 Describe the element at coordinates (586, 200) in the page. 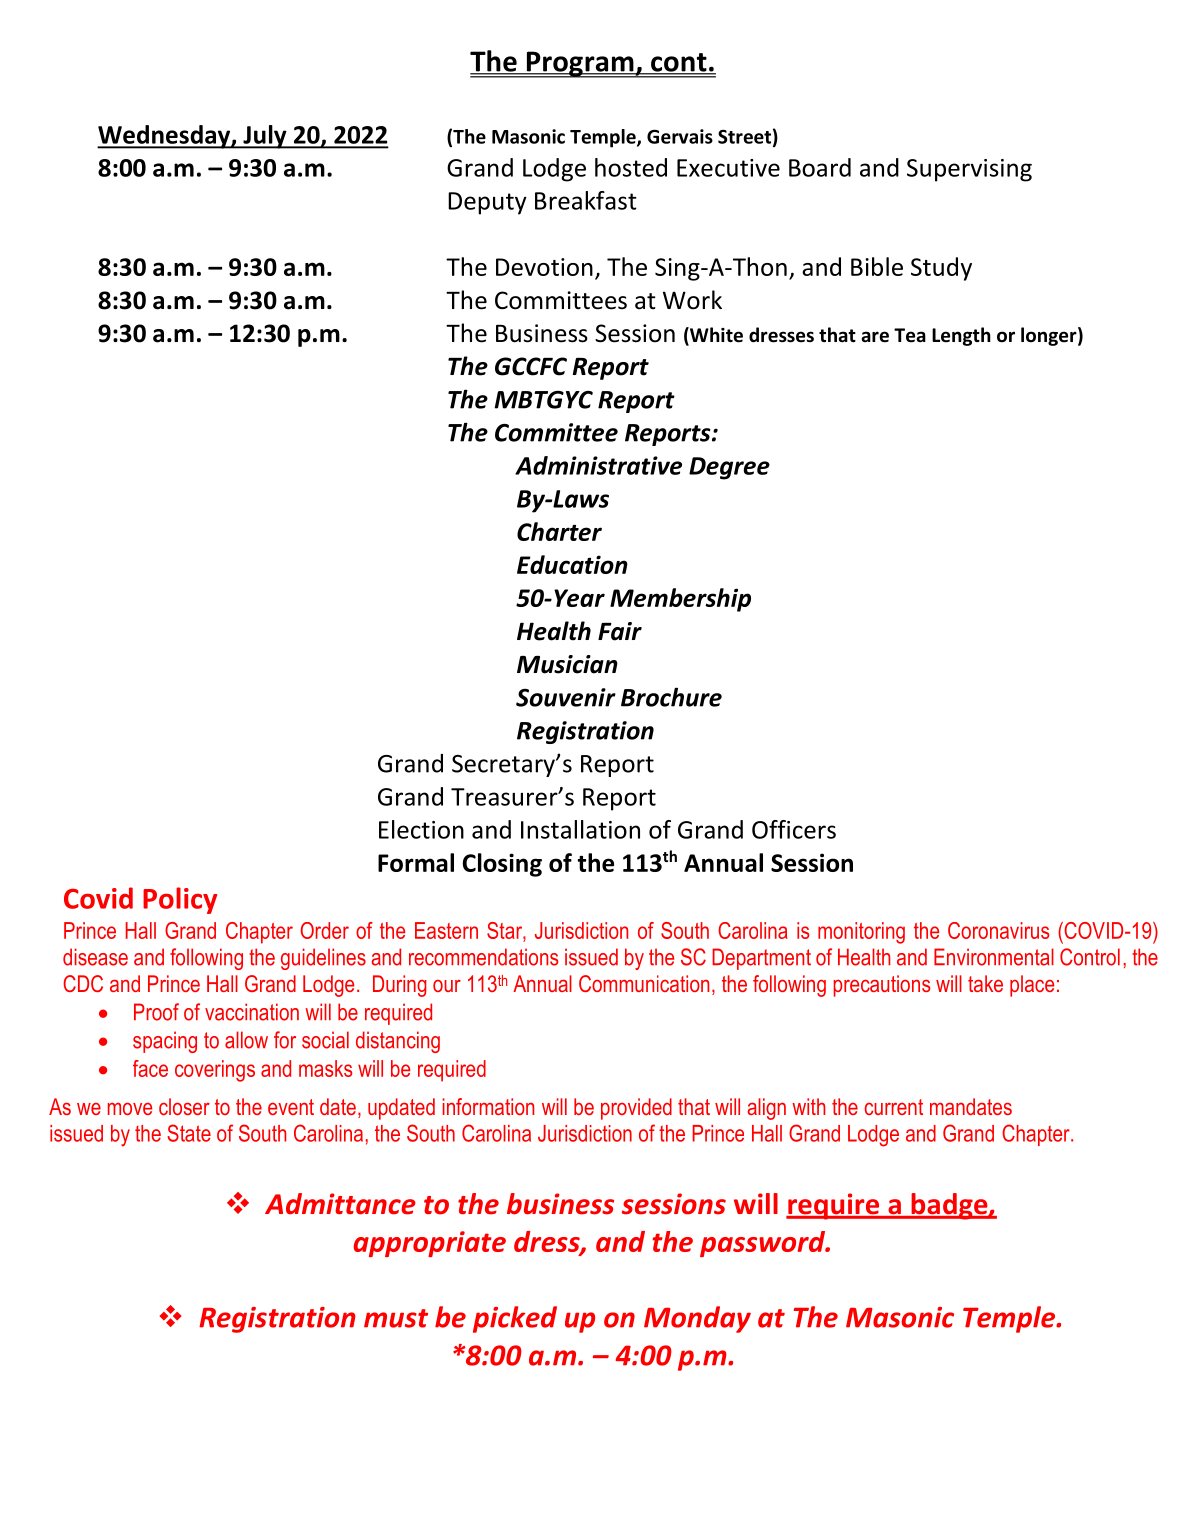

I see `Breakfast` at that location.
